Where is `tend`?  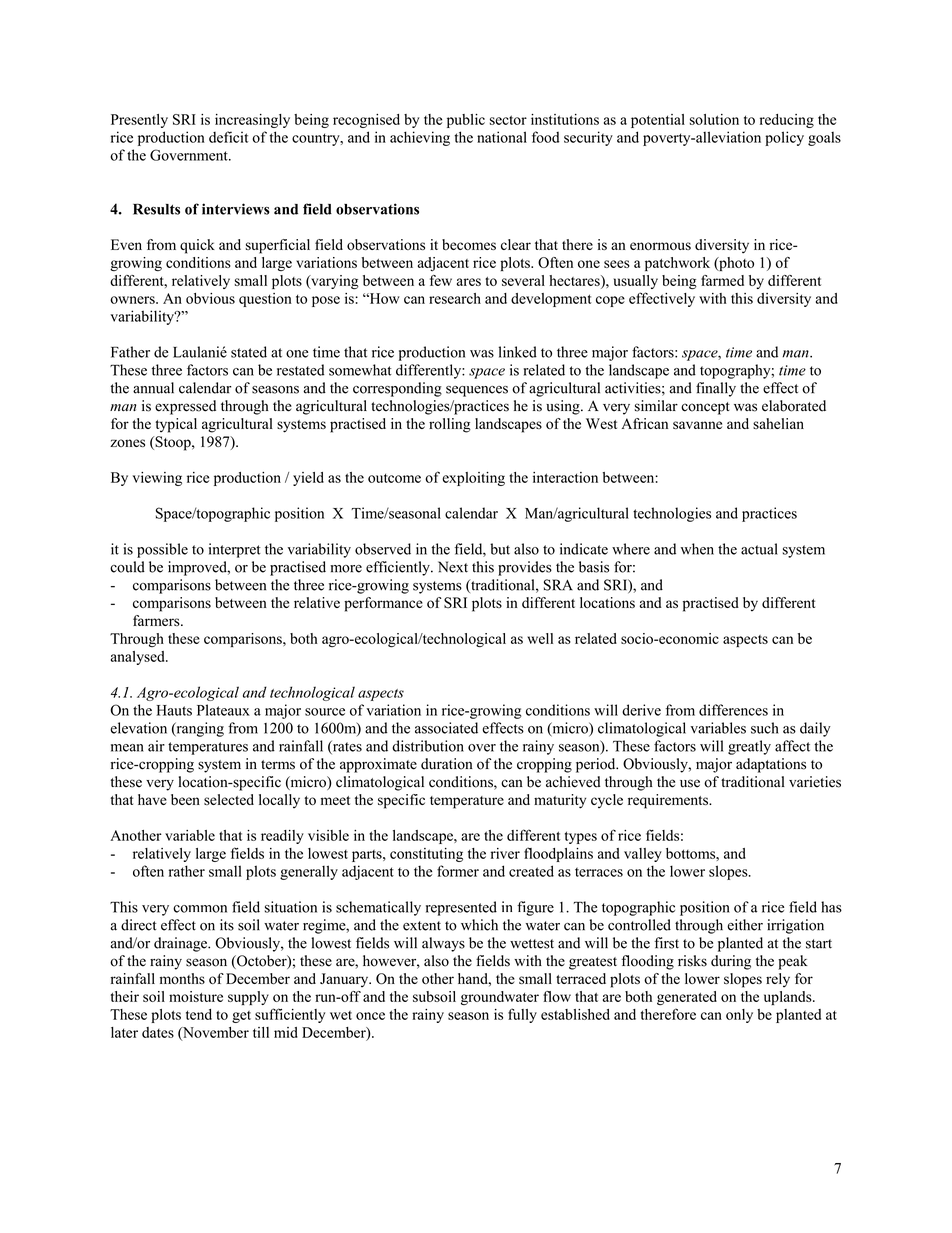 tend is located at coordinates (199, 1014).
